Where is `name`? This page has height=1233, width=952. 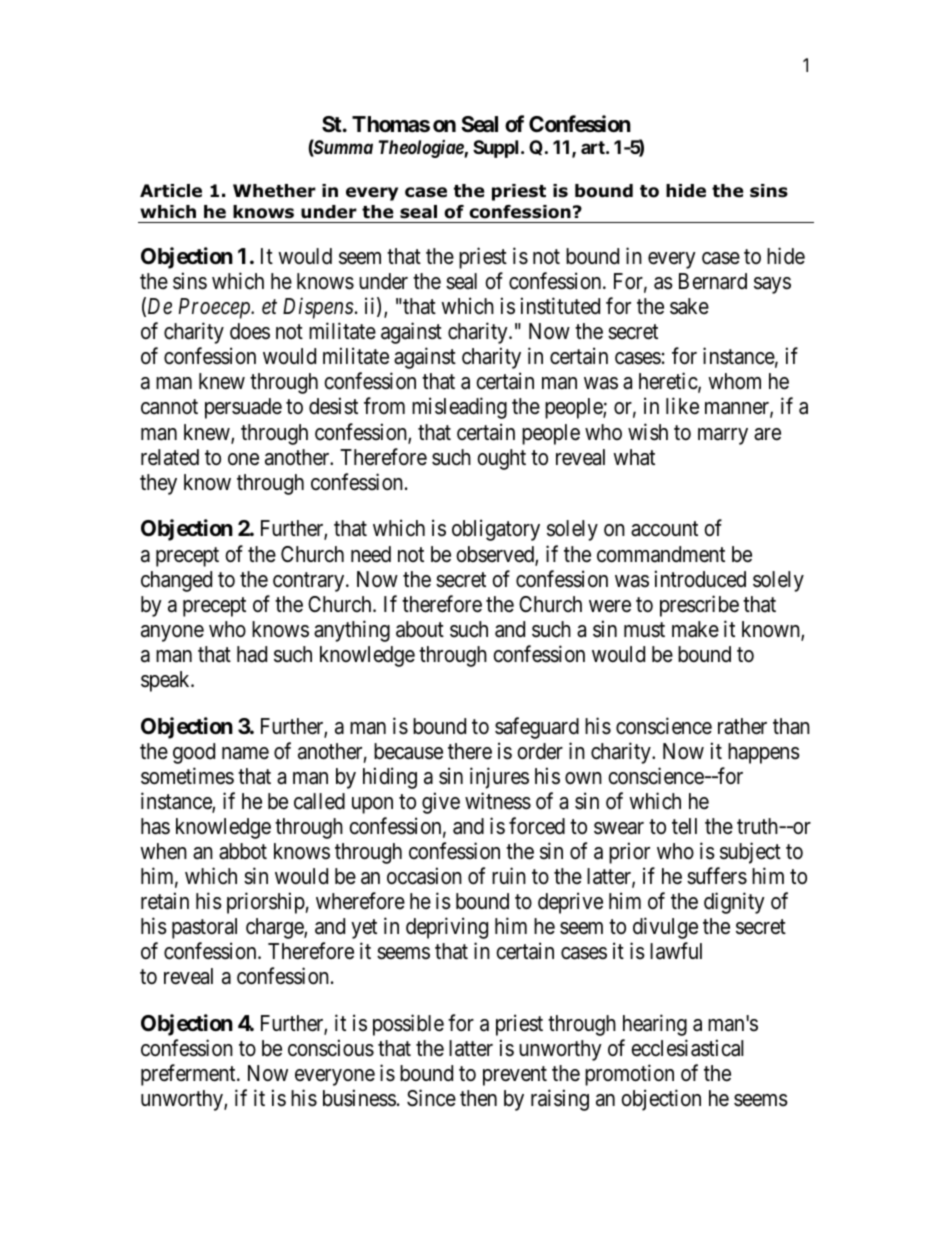
name is located at coordinates (245, 753).
